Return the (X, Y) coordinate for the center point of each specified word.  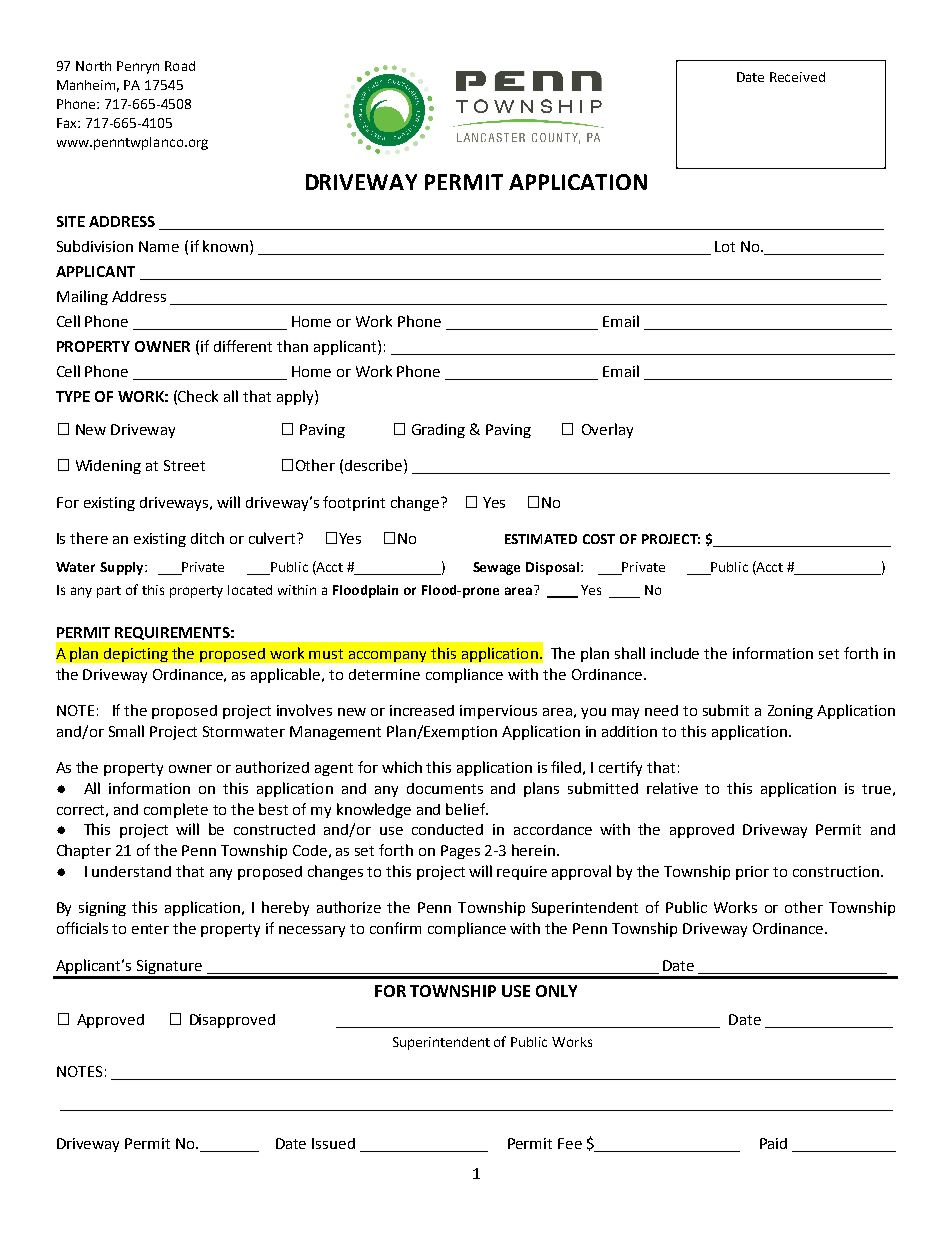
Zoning (790, 712)
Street (184, 465)
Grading (438, 431)
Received (797, 77)
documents (445, 788)
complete (176, 810)
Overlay (607, 430)
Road (180, 66)
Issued (333, 1143)
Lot (725, 246)
